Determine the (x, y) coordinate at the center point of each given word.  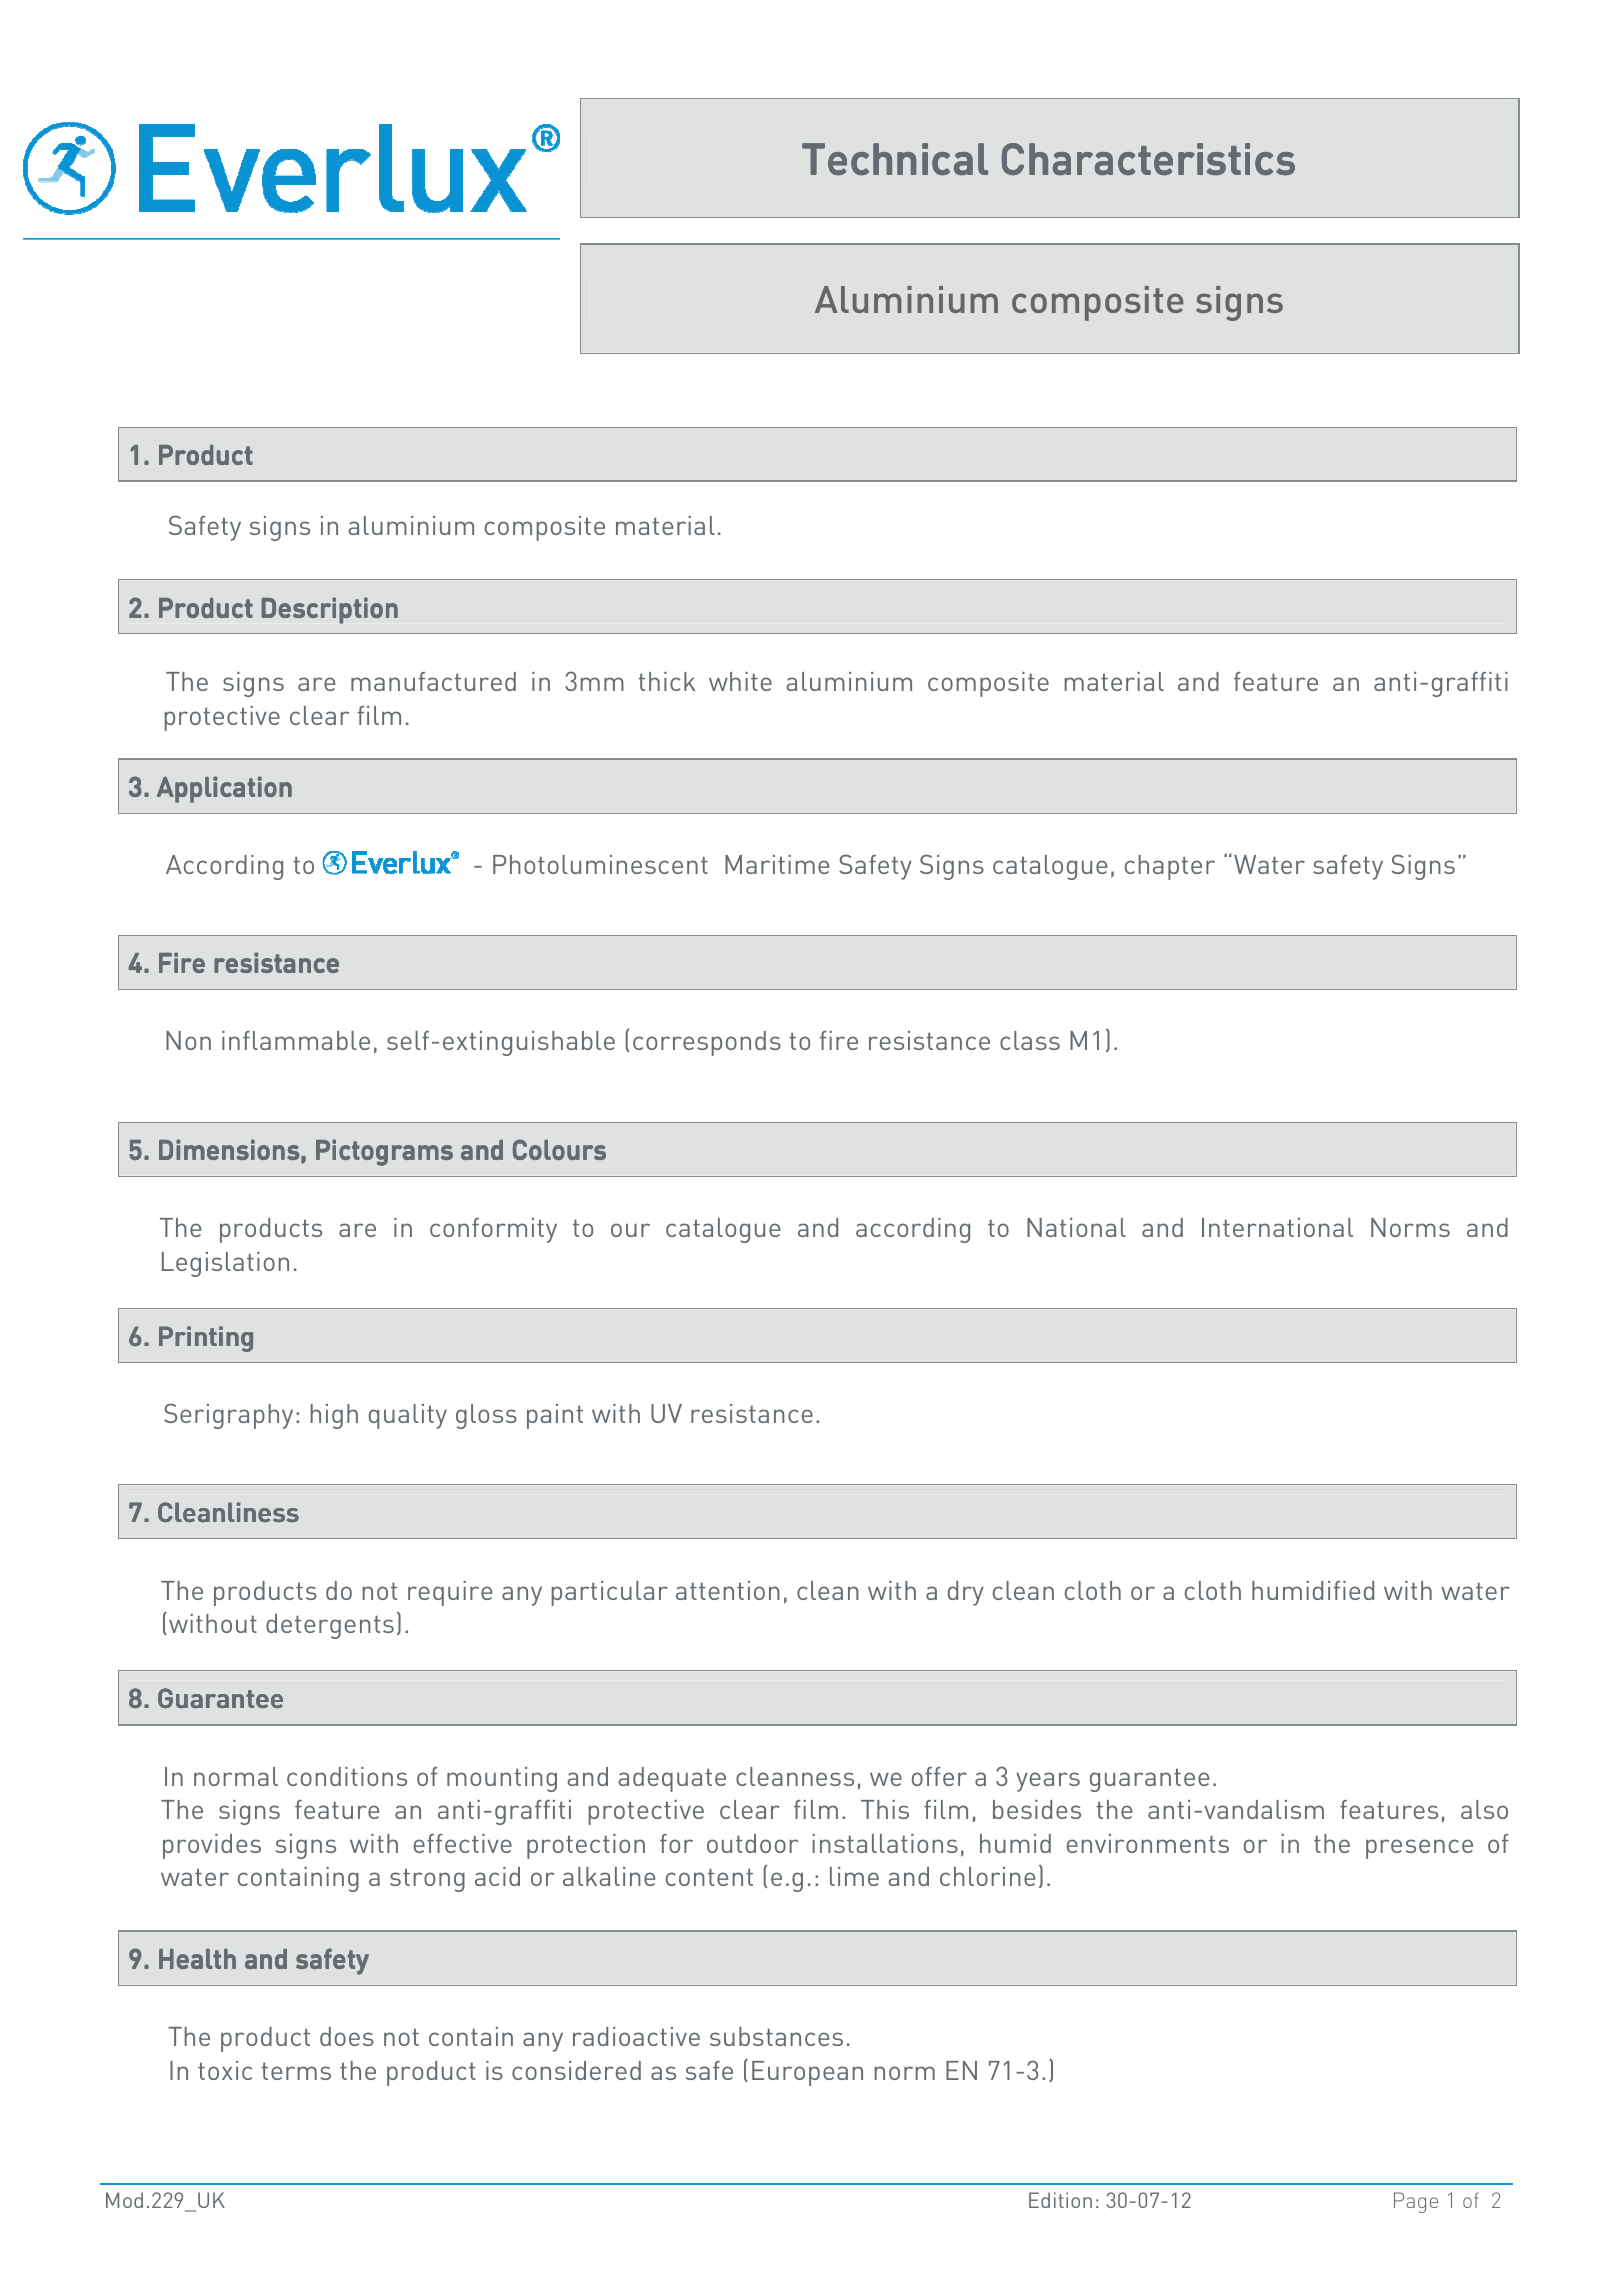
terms (296, 2071)
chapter (1170, 867)
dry (966, 1593)
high (334, 1416)
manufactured (433, 681)
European (807, 2073)
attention (728, 1590)
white (740, 681)
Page (1416, 2202)
